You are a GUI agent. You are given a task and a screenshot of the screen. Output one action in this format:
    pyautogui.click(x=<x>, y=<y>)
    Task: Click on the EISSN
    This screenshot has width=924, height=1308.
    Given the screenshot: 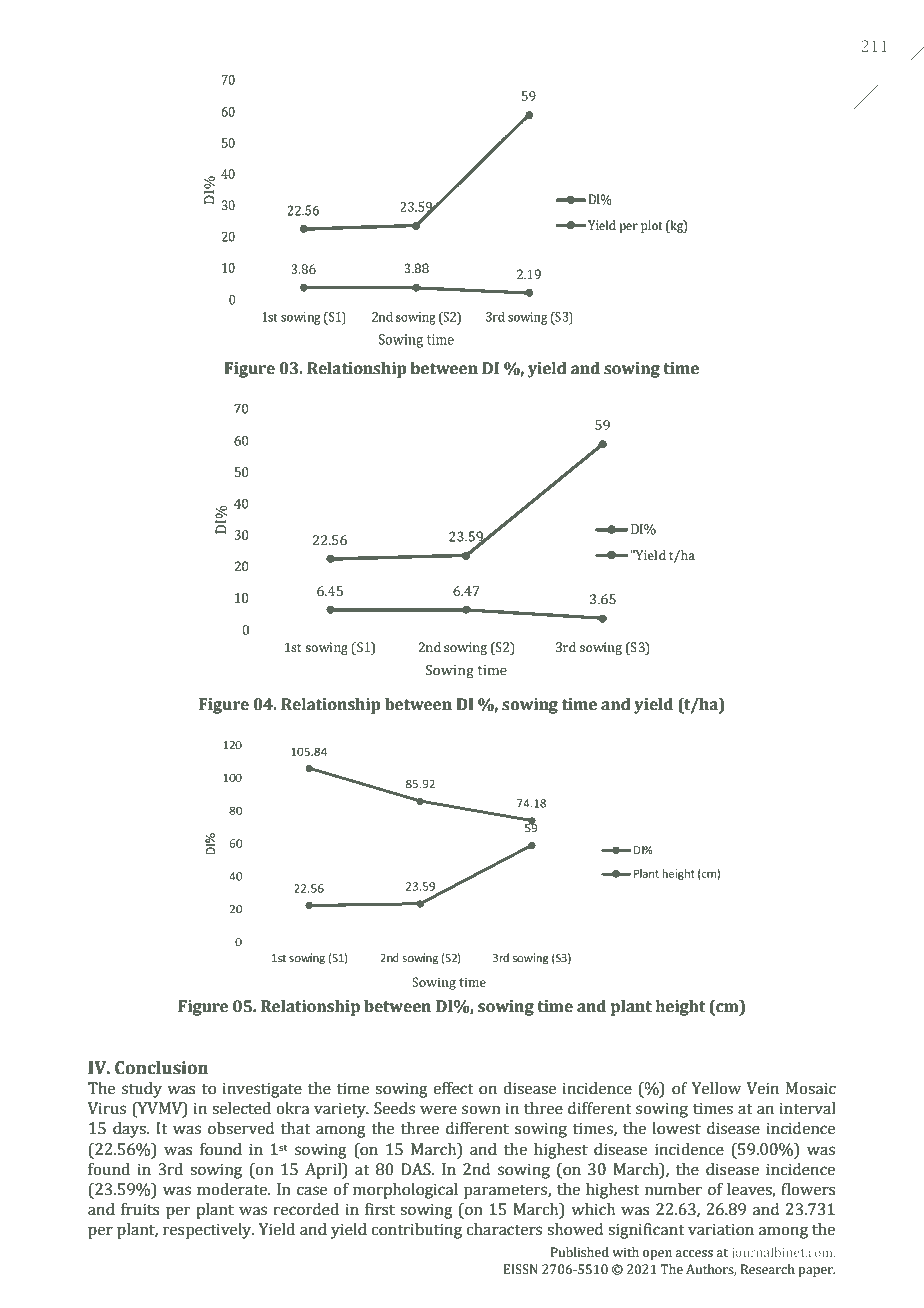 What is the action you would take?
    pyautogui.click(x=520, y=1269)
